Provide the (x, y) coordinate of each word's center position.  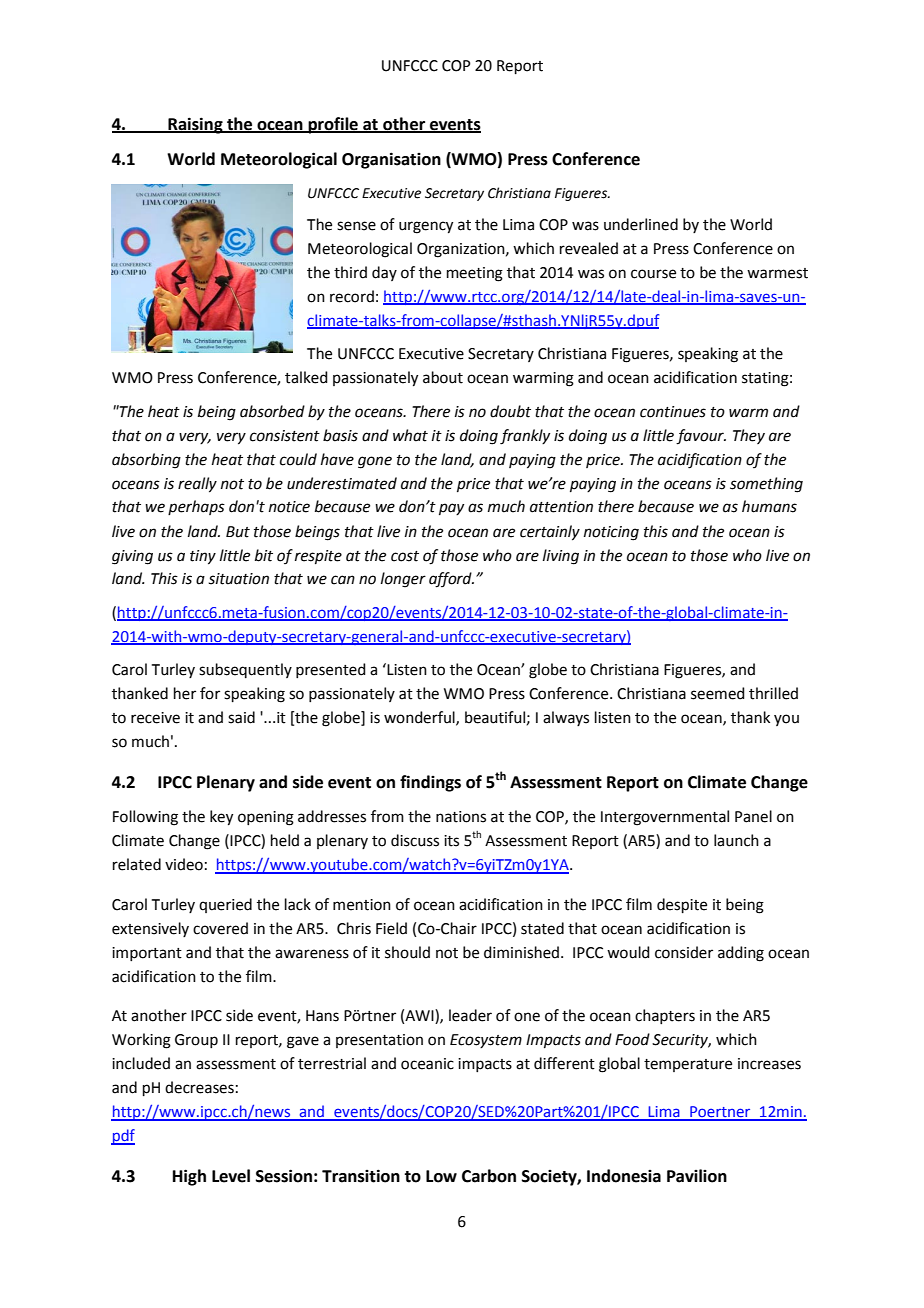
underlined (641, 224)
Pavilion (697, 1176)
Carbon (489, 1176)
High (189, 1177)
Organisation (391, 160)
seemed (718, 693)
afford (451, 580)
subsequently (245, 670)
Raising (195, 125)
